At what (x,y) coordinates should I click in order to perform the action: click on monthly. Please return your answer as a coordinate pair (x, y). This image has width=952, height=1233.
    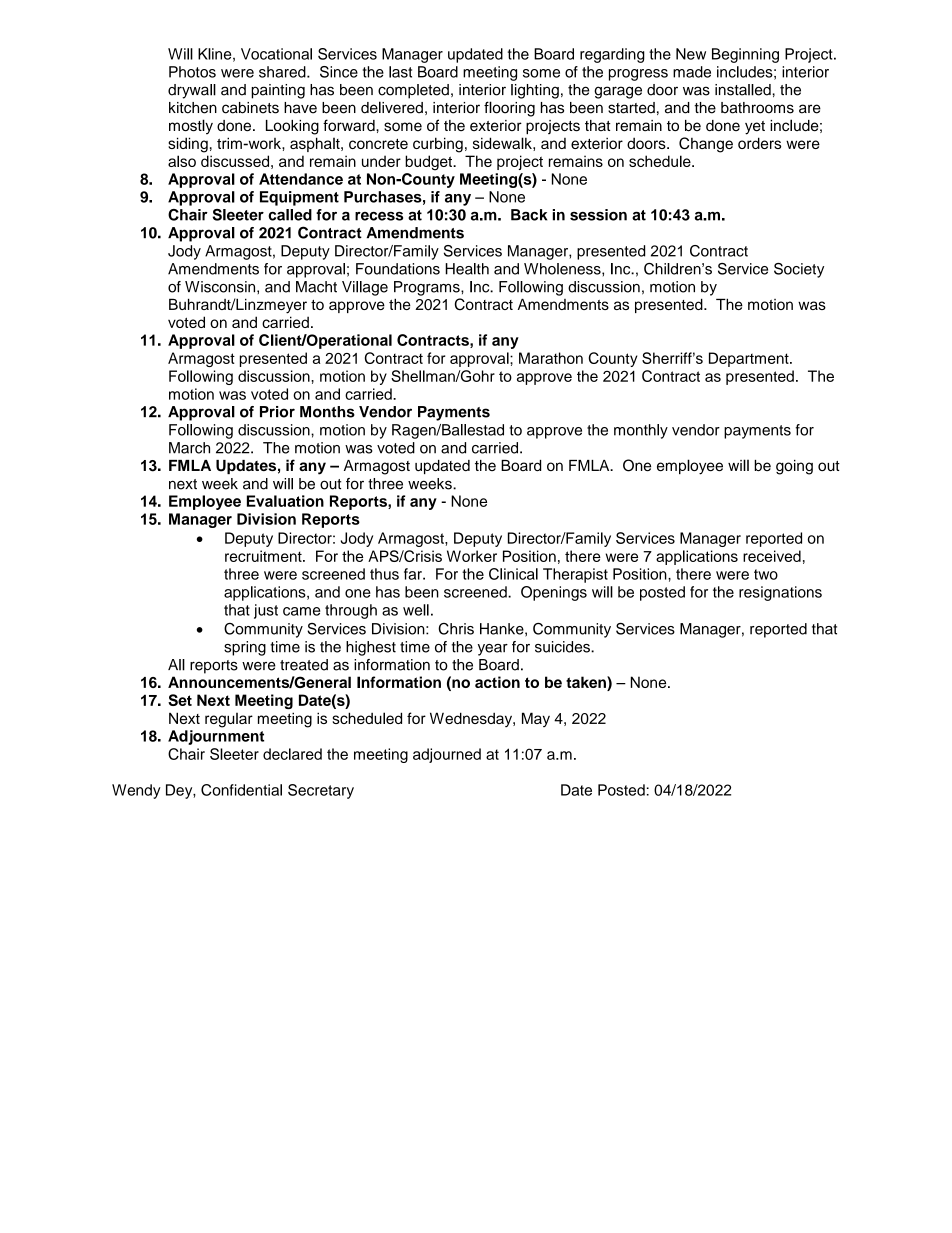
    Looking at the image, I should click on (641, 431).
